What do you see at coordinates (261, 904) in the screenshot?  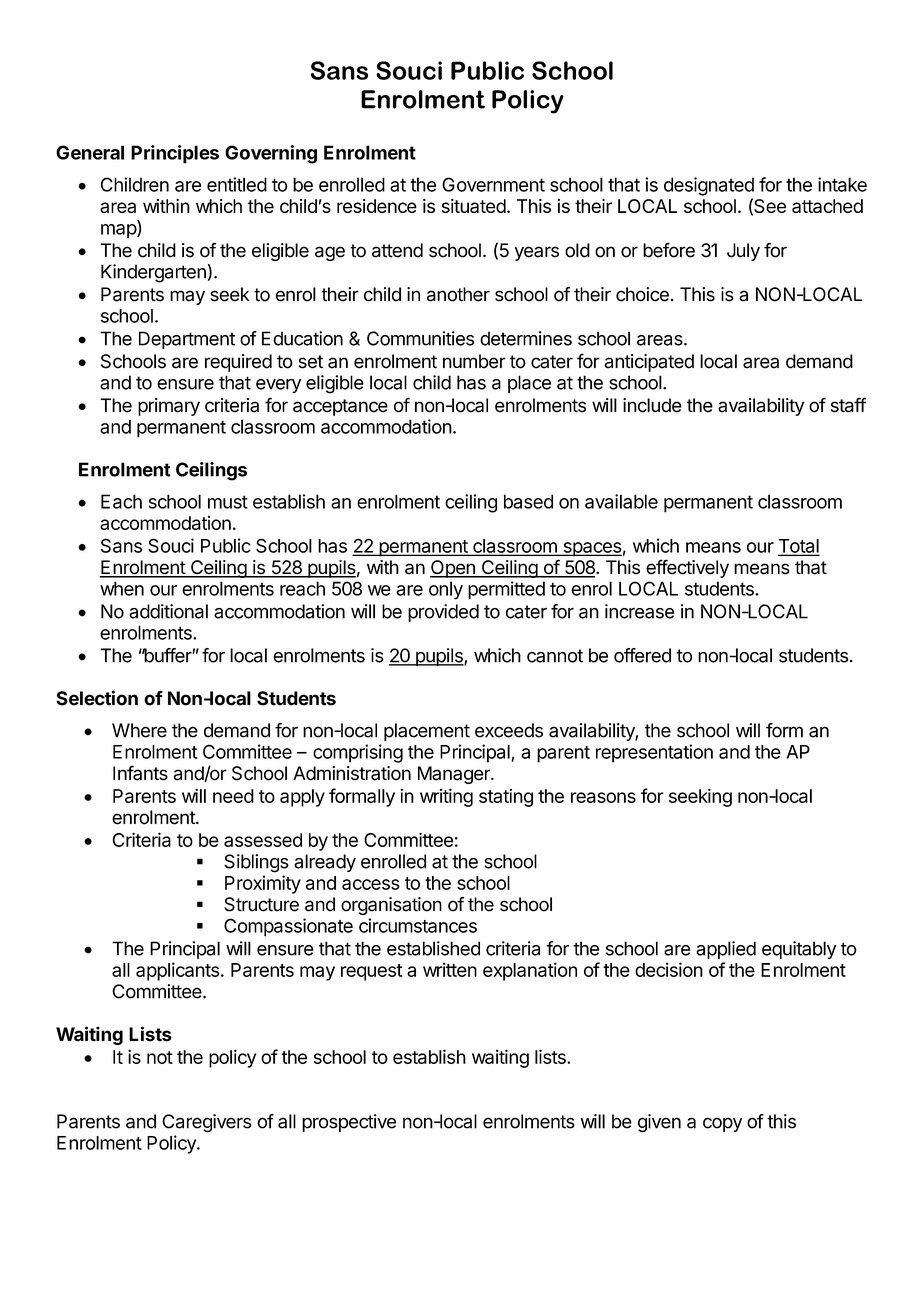 I see `Structure` at bounding box center [261, 904].
